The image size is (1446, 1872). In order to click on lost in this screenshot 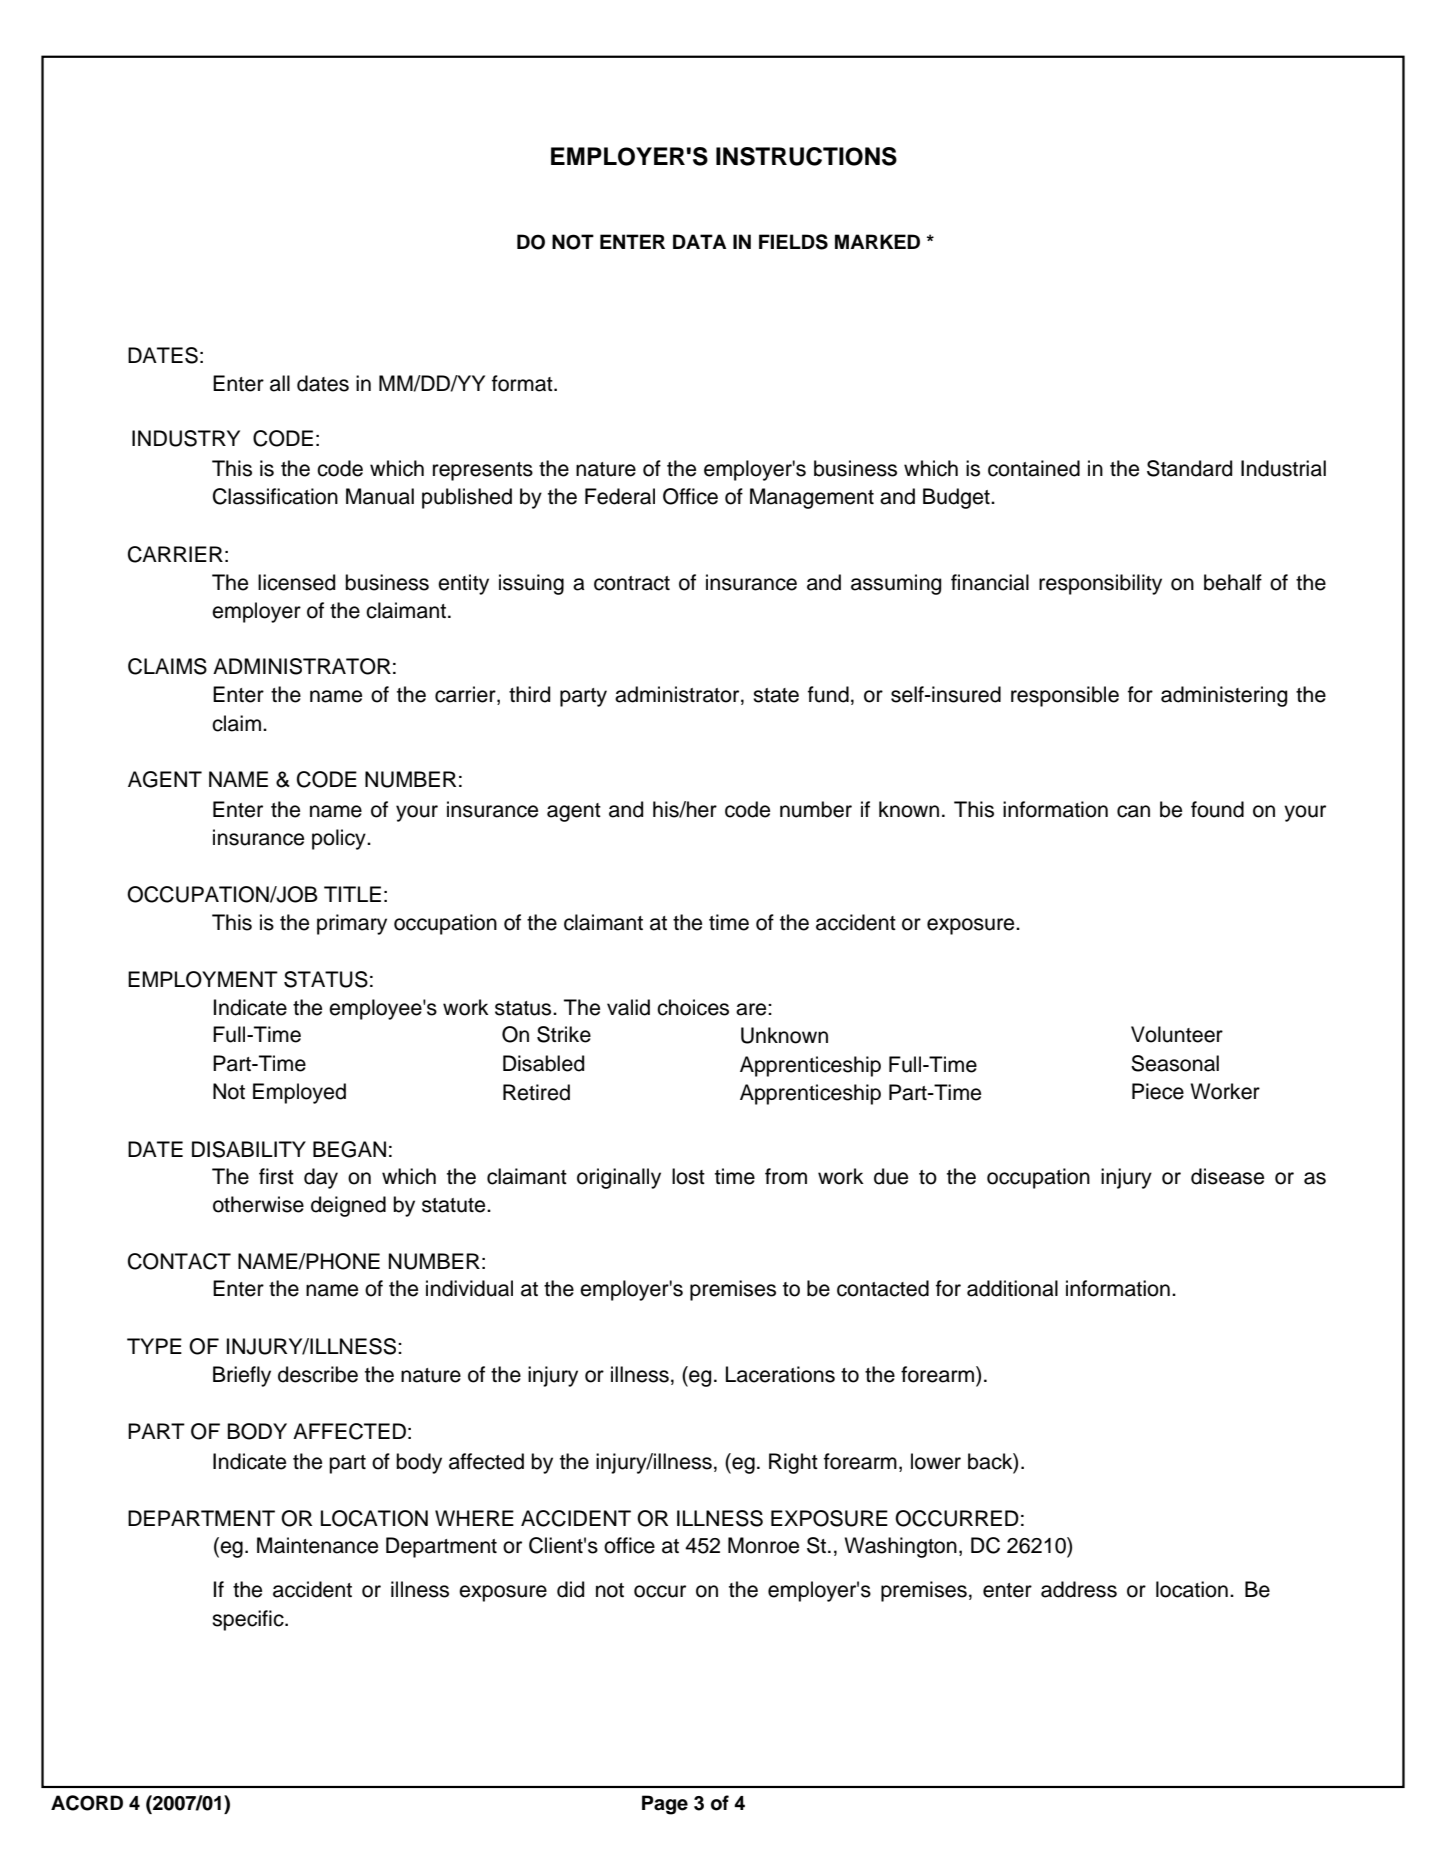, I will do `click(688, 1176)`.
